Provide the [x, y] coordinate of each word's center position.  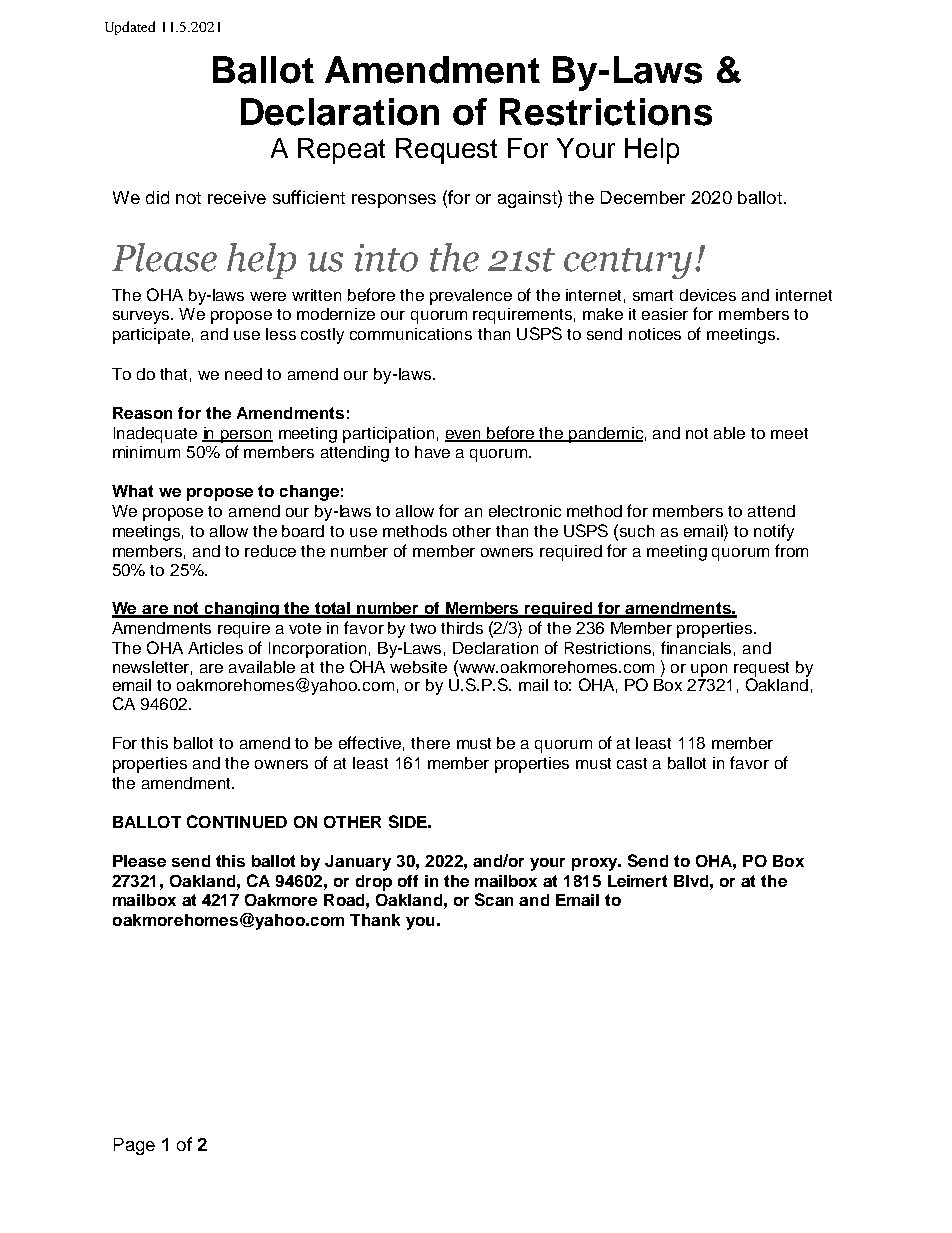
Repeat [341, 151]
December [643, 197]
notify [774, 532]
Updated [130, 28]
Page [134, 1146]
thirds [462, 628]
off [408, 881]
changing [242, 610]
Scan [494, 899]
